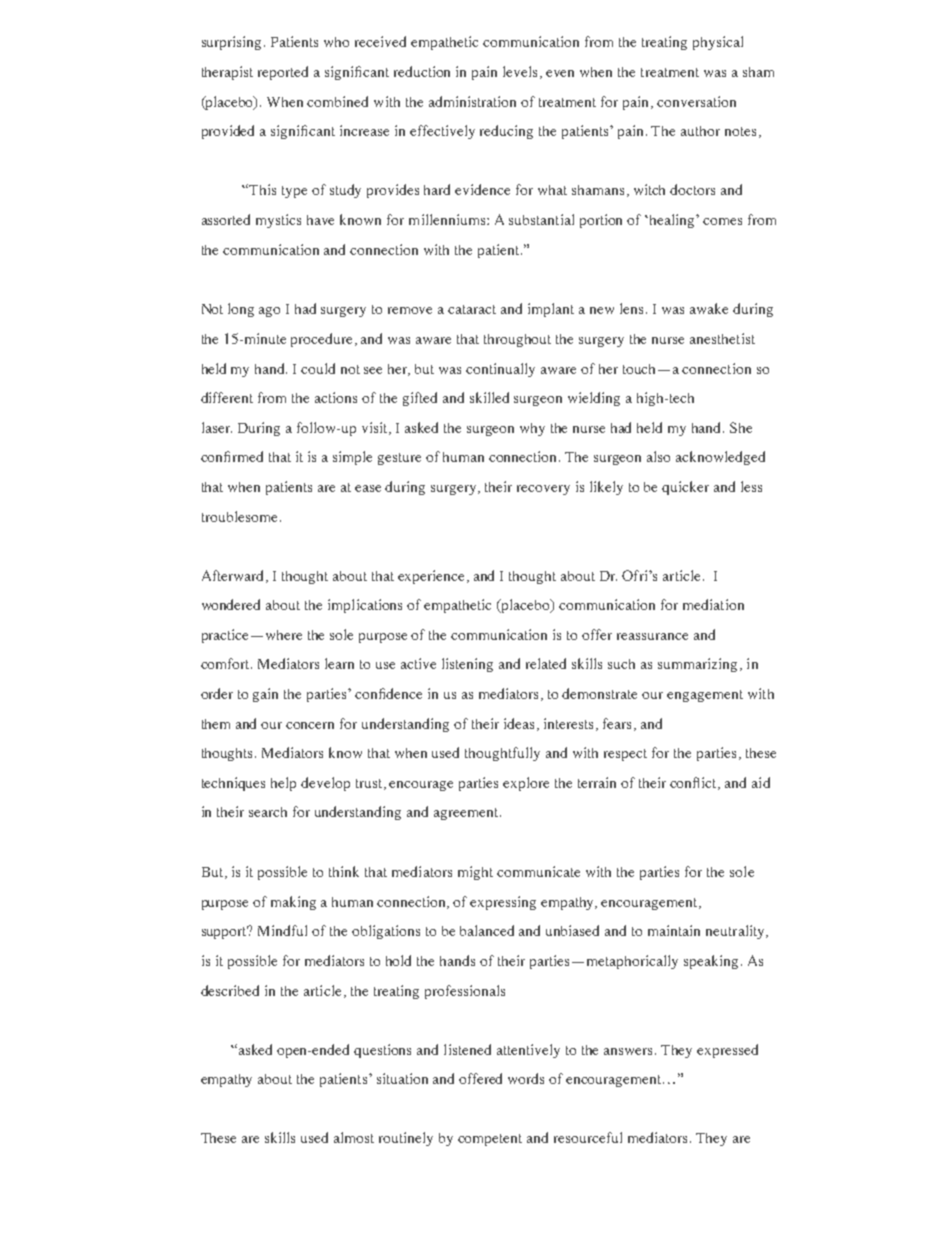  What do you see at coordinates (354, 1137) in the screenshot?
I see `almost` at bounding box center [354, 1137].
